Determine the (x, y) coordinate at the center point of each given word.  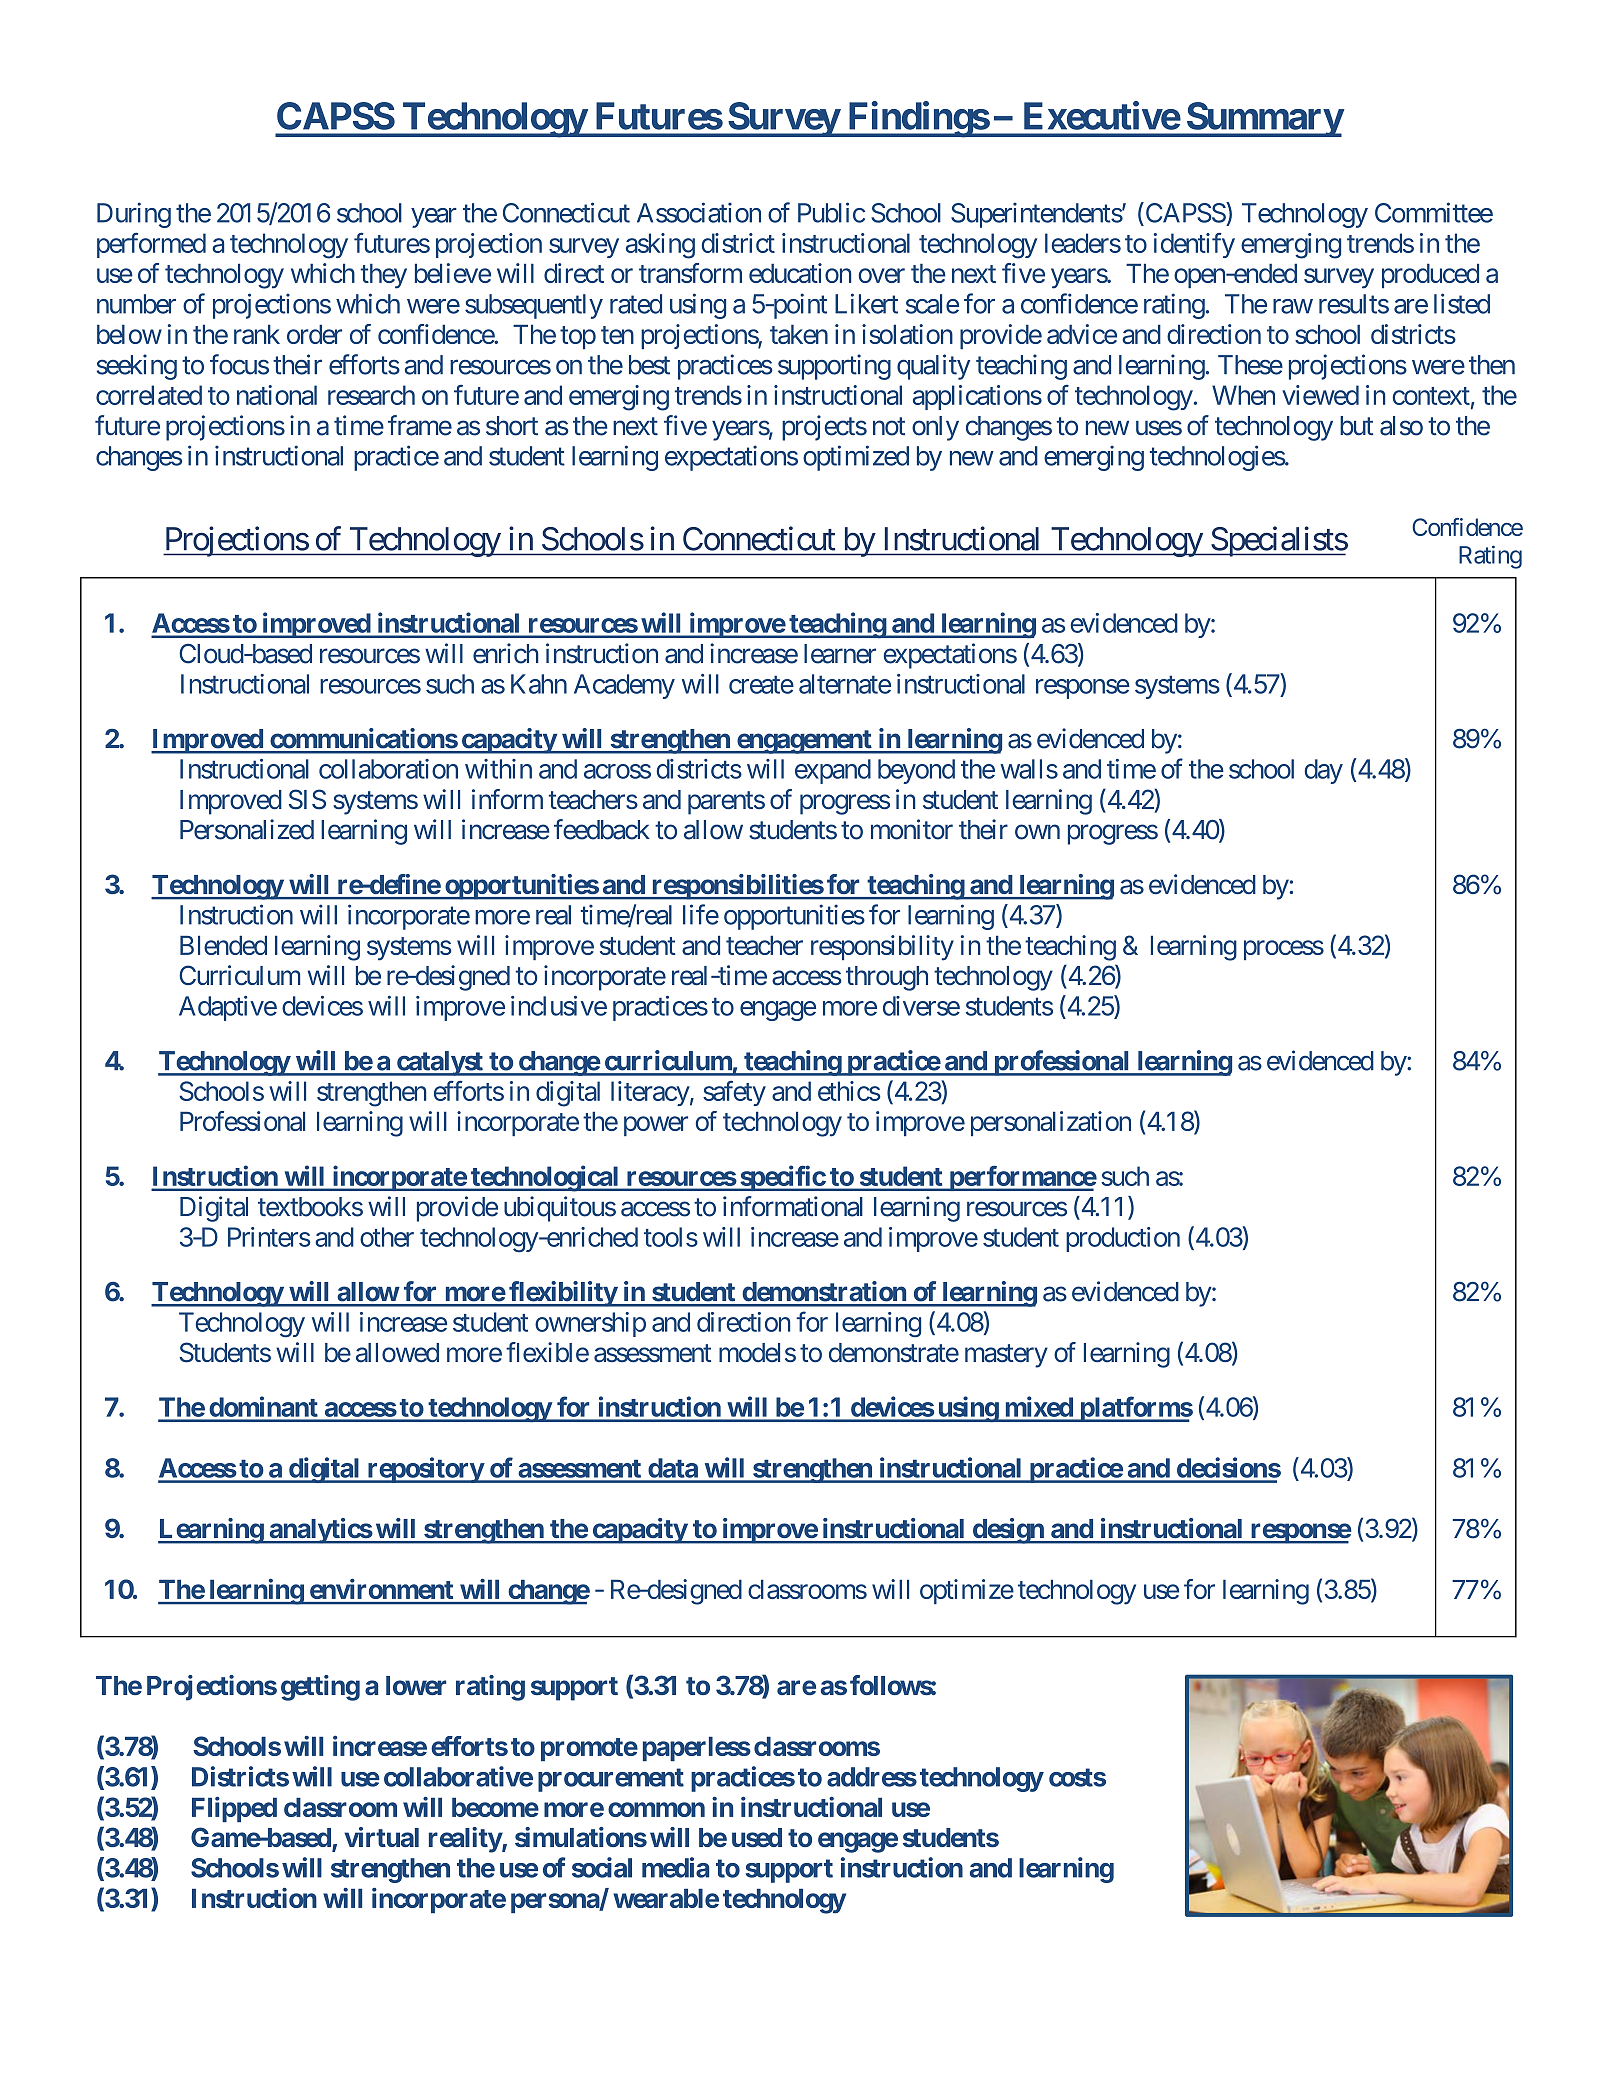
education (800, 273)
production (1123, 1239)
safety (734, 1093)
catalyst (440, 1063)
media (675, 1867)
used (757, 1837)
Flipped (234, 1809)
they (384, 276)
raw (1293, 306)
